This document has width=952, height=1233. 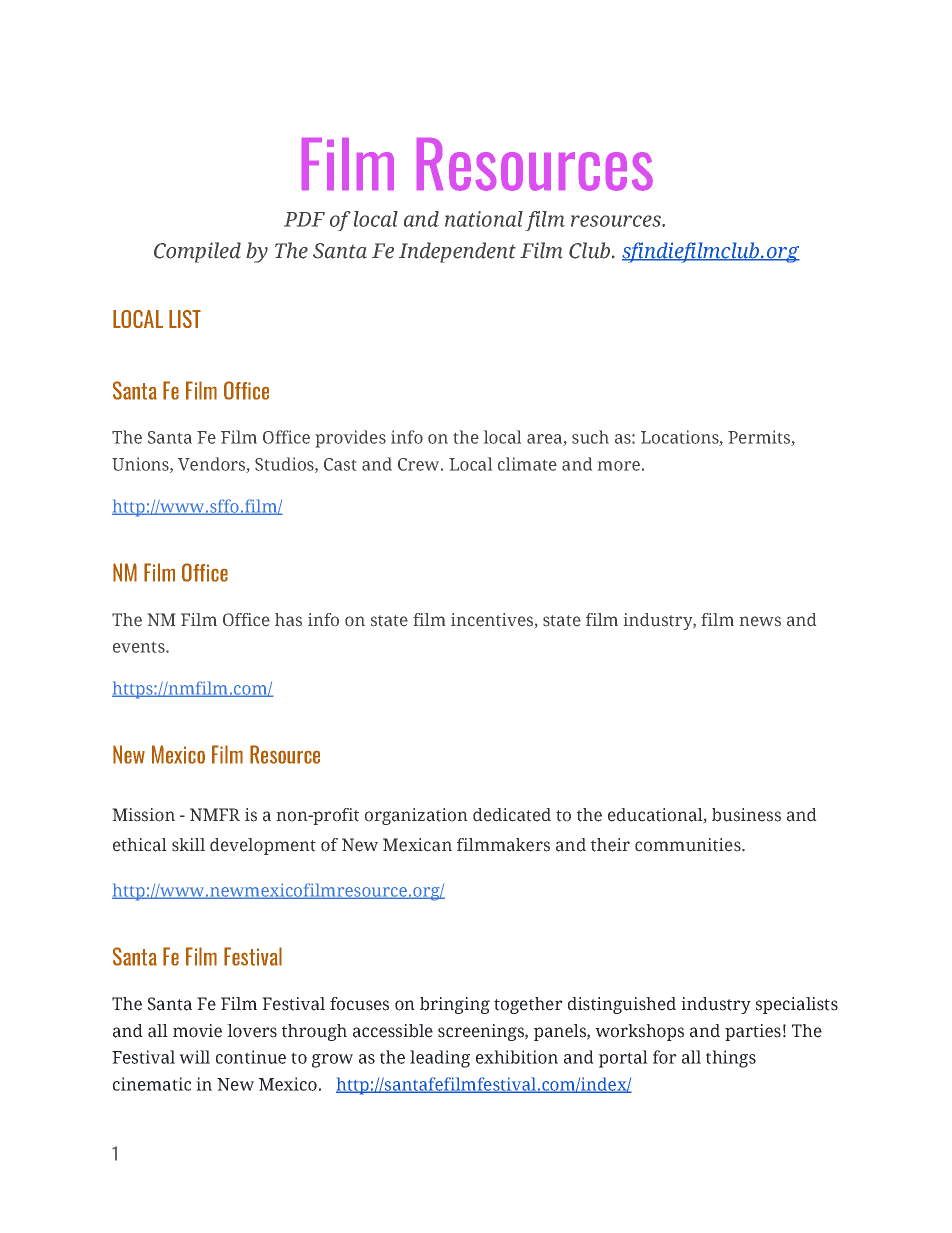 I want to click on Studios, so click(x=285, y=465).
